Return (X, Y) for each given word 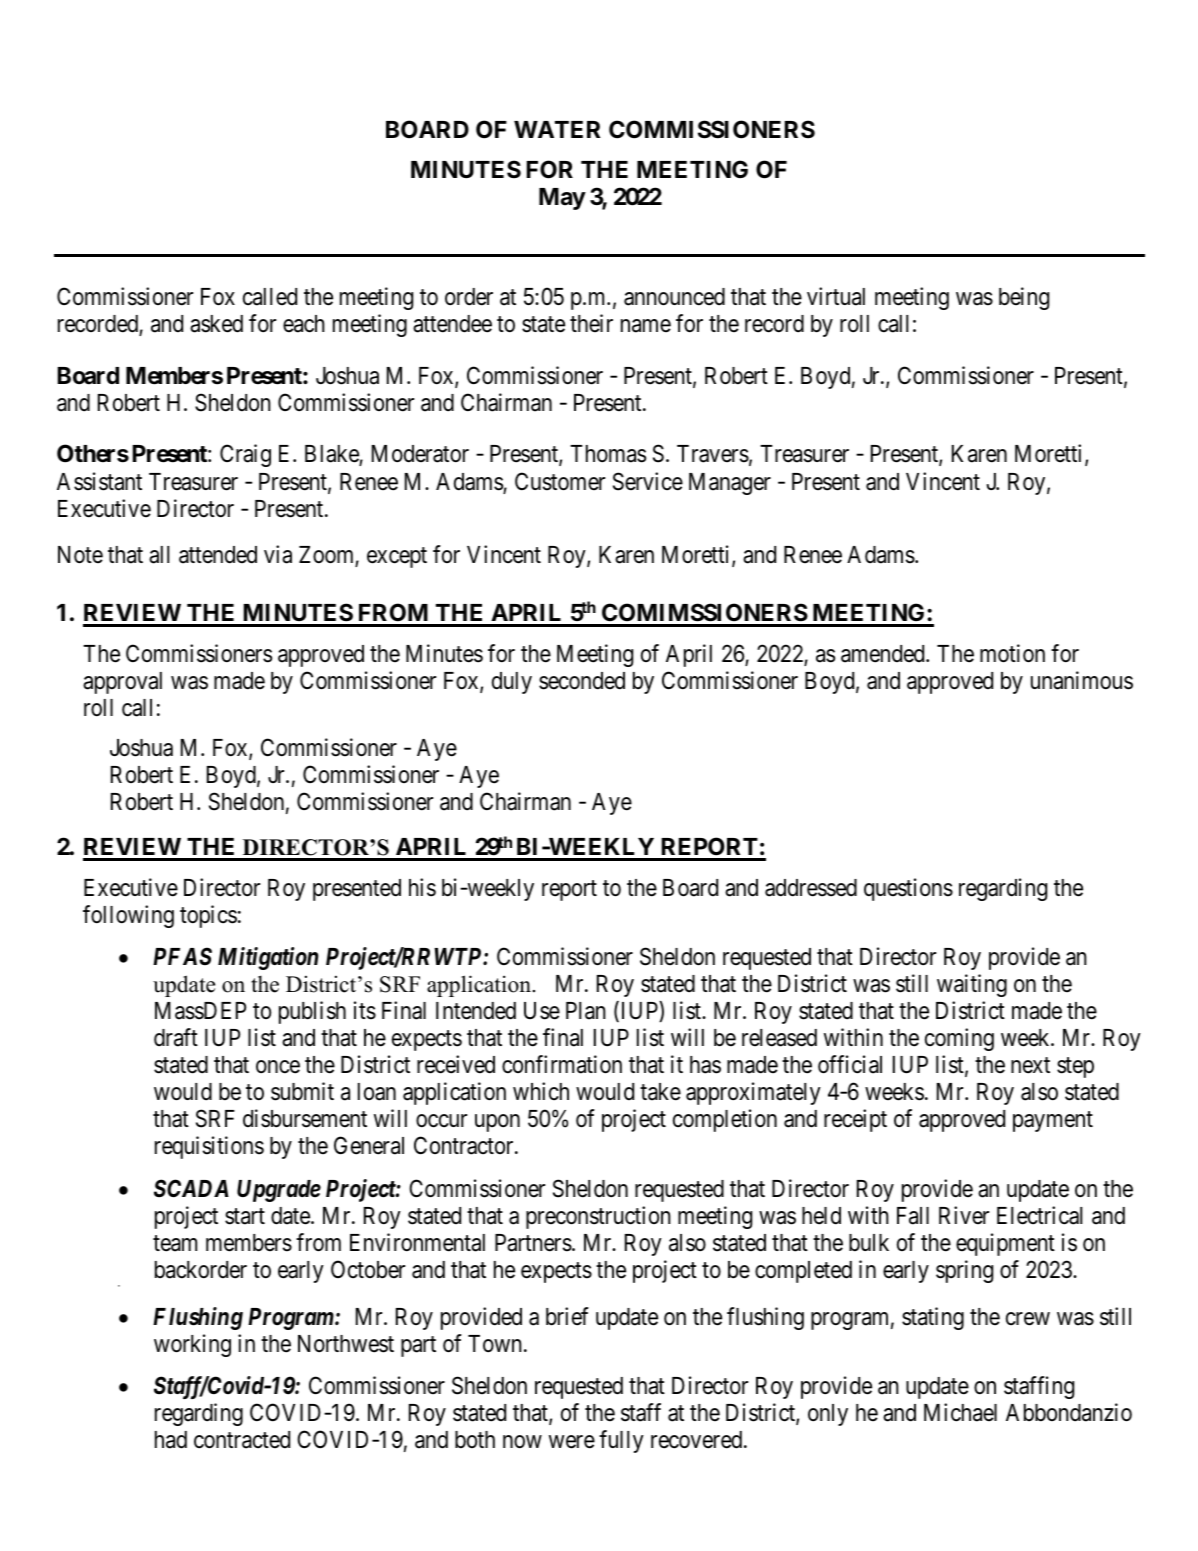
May (562, 199)
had (171, 1440)
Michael (960, 1412)
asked (216, 324)
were (572, 1442)
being (1024, 298)
